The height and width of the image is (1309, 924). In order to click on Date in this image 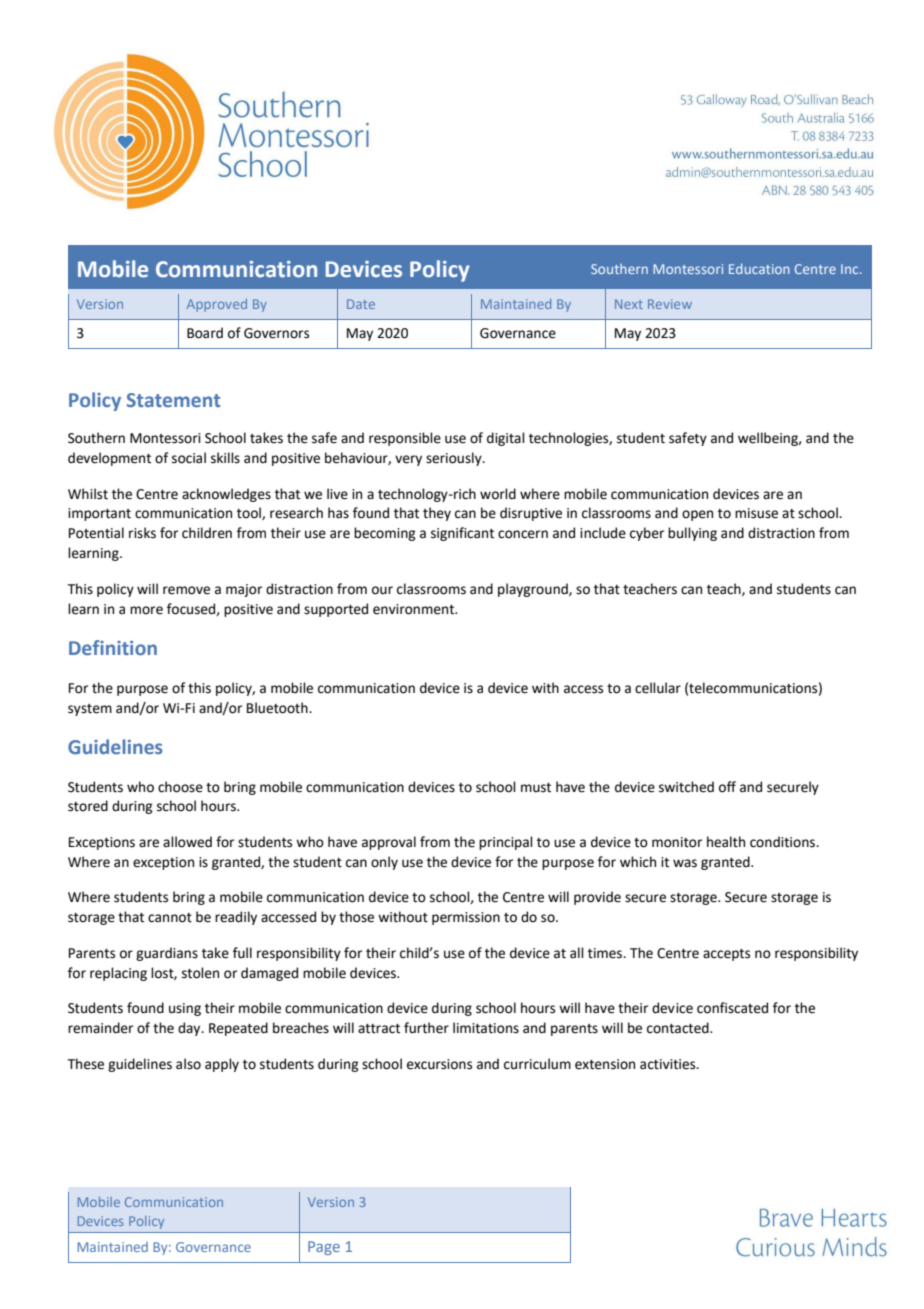, I will do `click(361, 304)`.
